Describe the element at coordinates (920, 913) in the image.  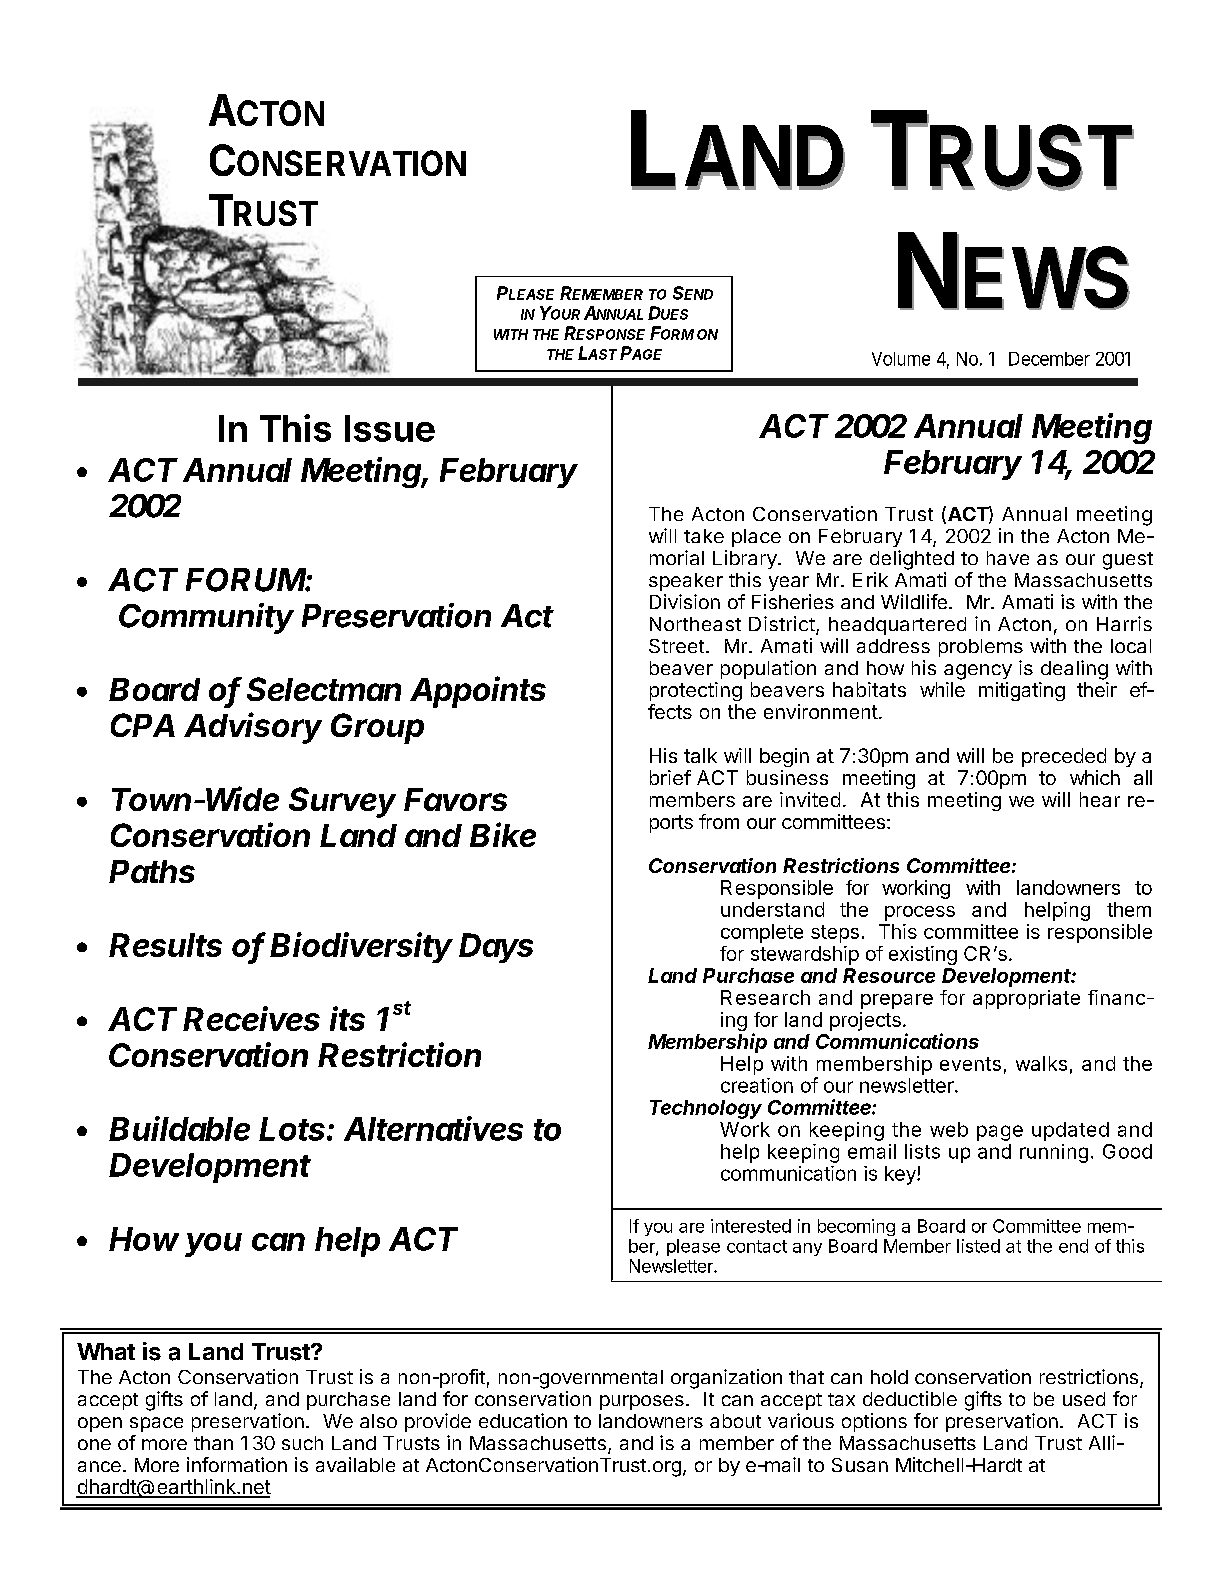
I see `process` at that location.
